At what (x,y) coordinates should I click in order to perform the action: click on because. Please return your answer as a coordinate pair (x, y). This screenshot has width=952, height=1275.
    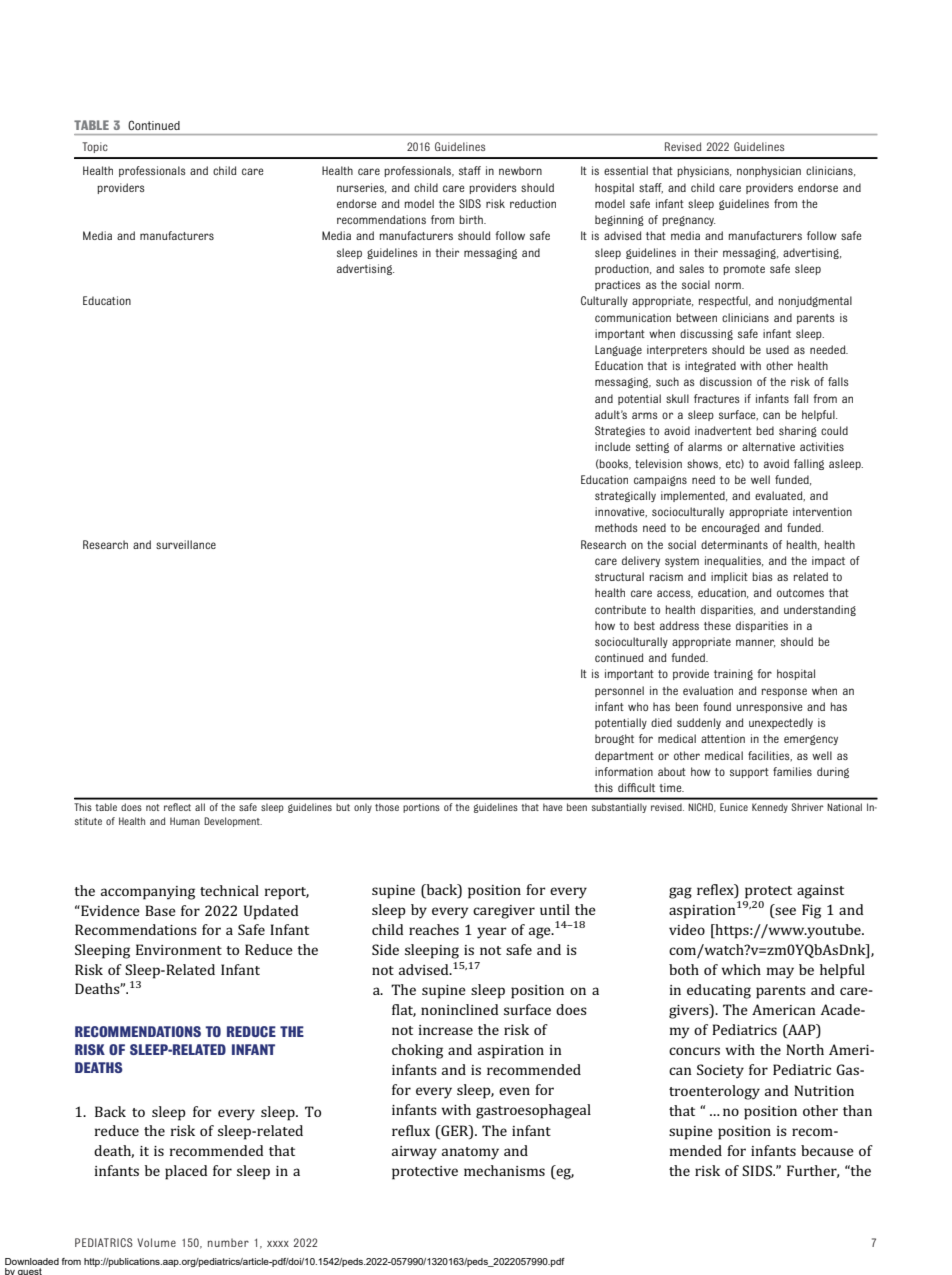
    Looking at the image, I should click on (827, 1150).
